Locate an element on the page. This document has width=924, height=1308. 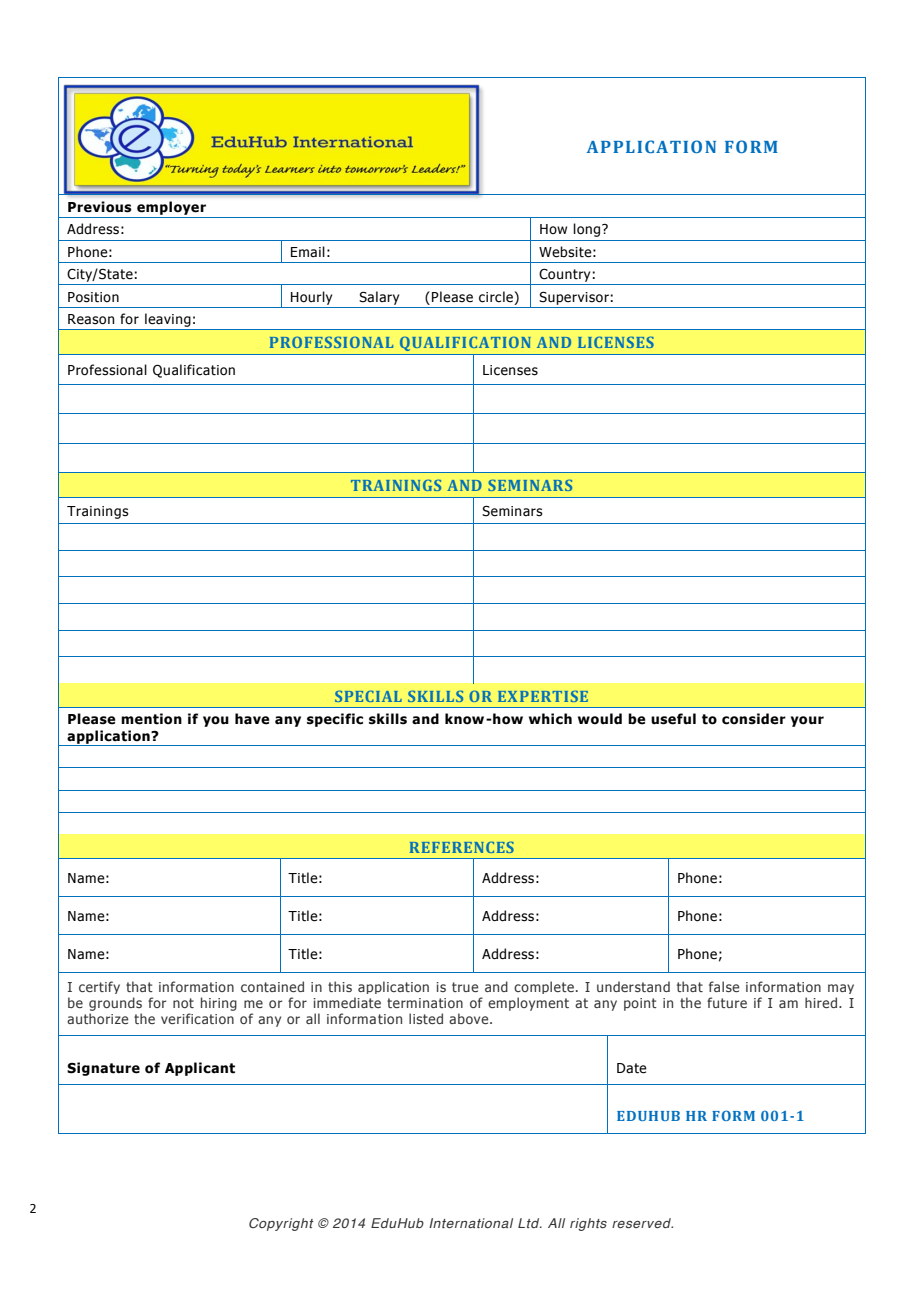
Copyright is located at coordinates (281, 1224).
